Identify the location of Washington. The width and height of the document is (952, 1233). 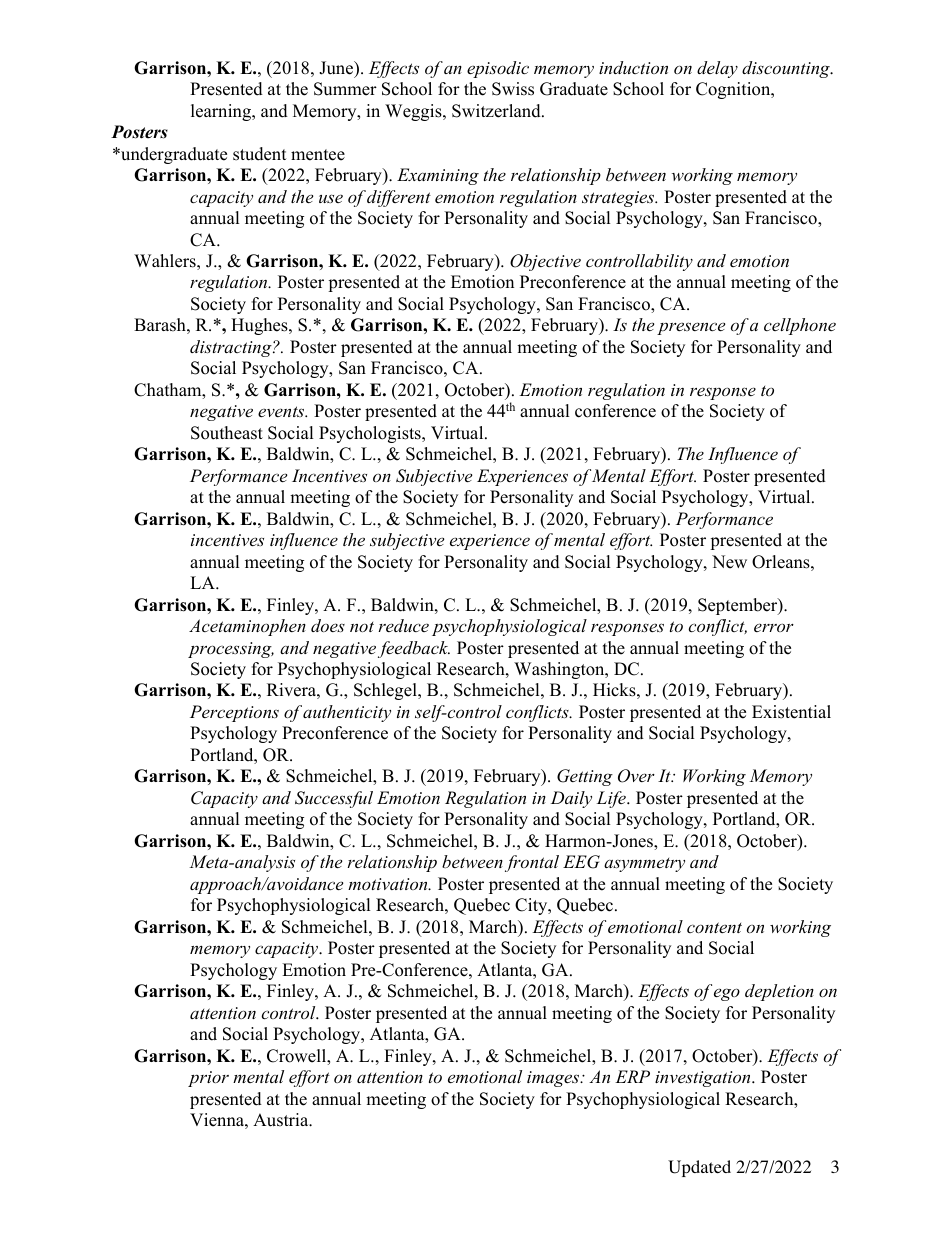
(560, 670).
